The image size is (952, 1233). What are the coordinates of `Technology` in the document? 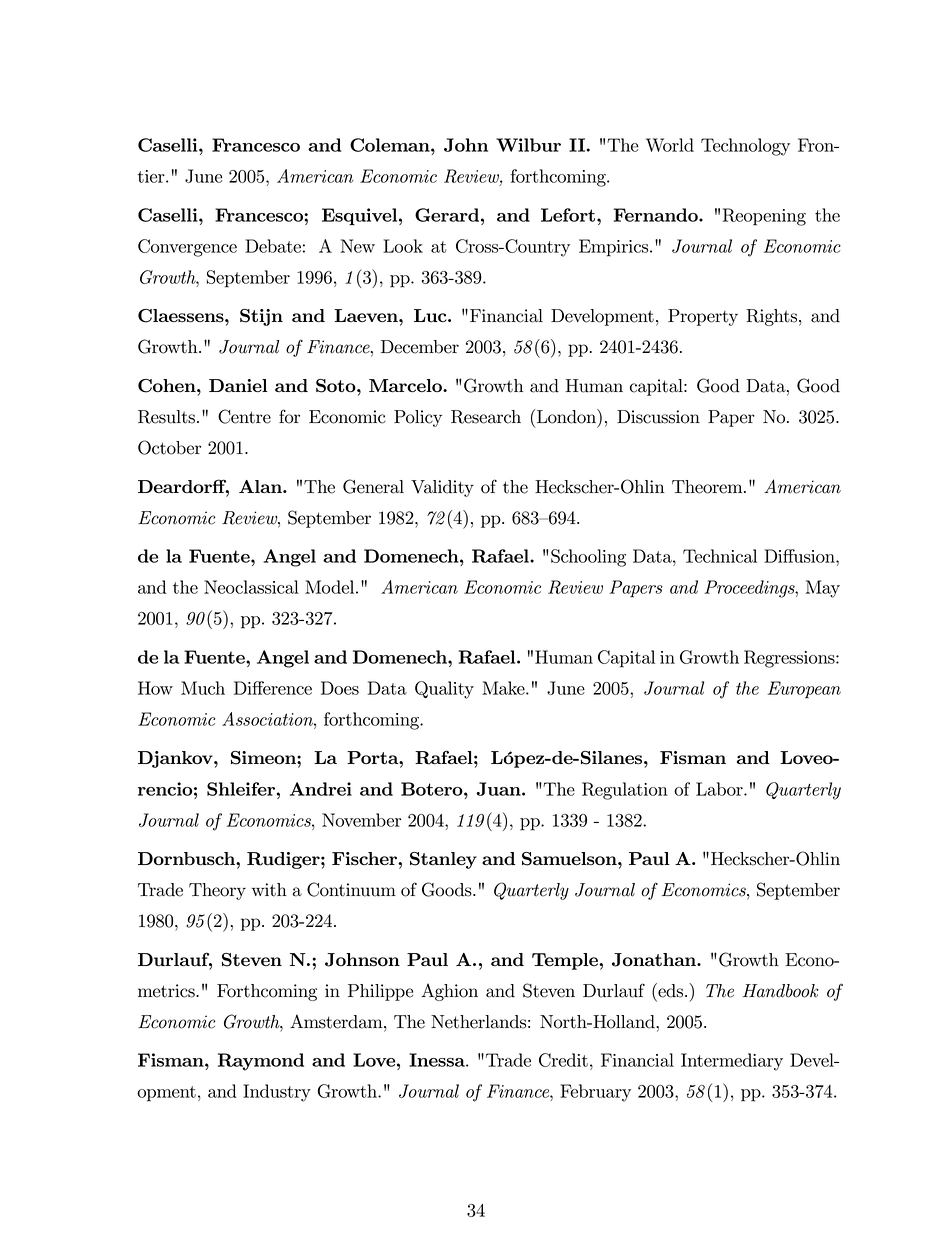 It's located at (745, 147).
